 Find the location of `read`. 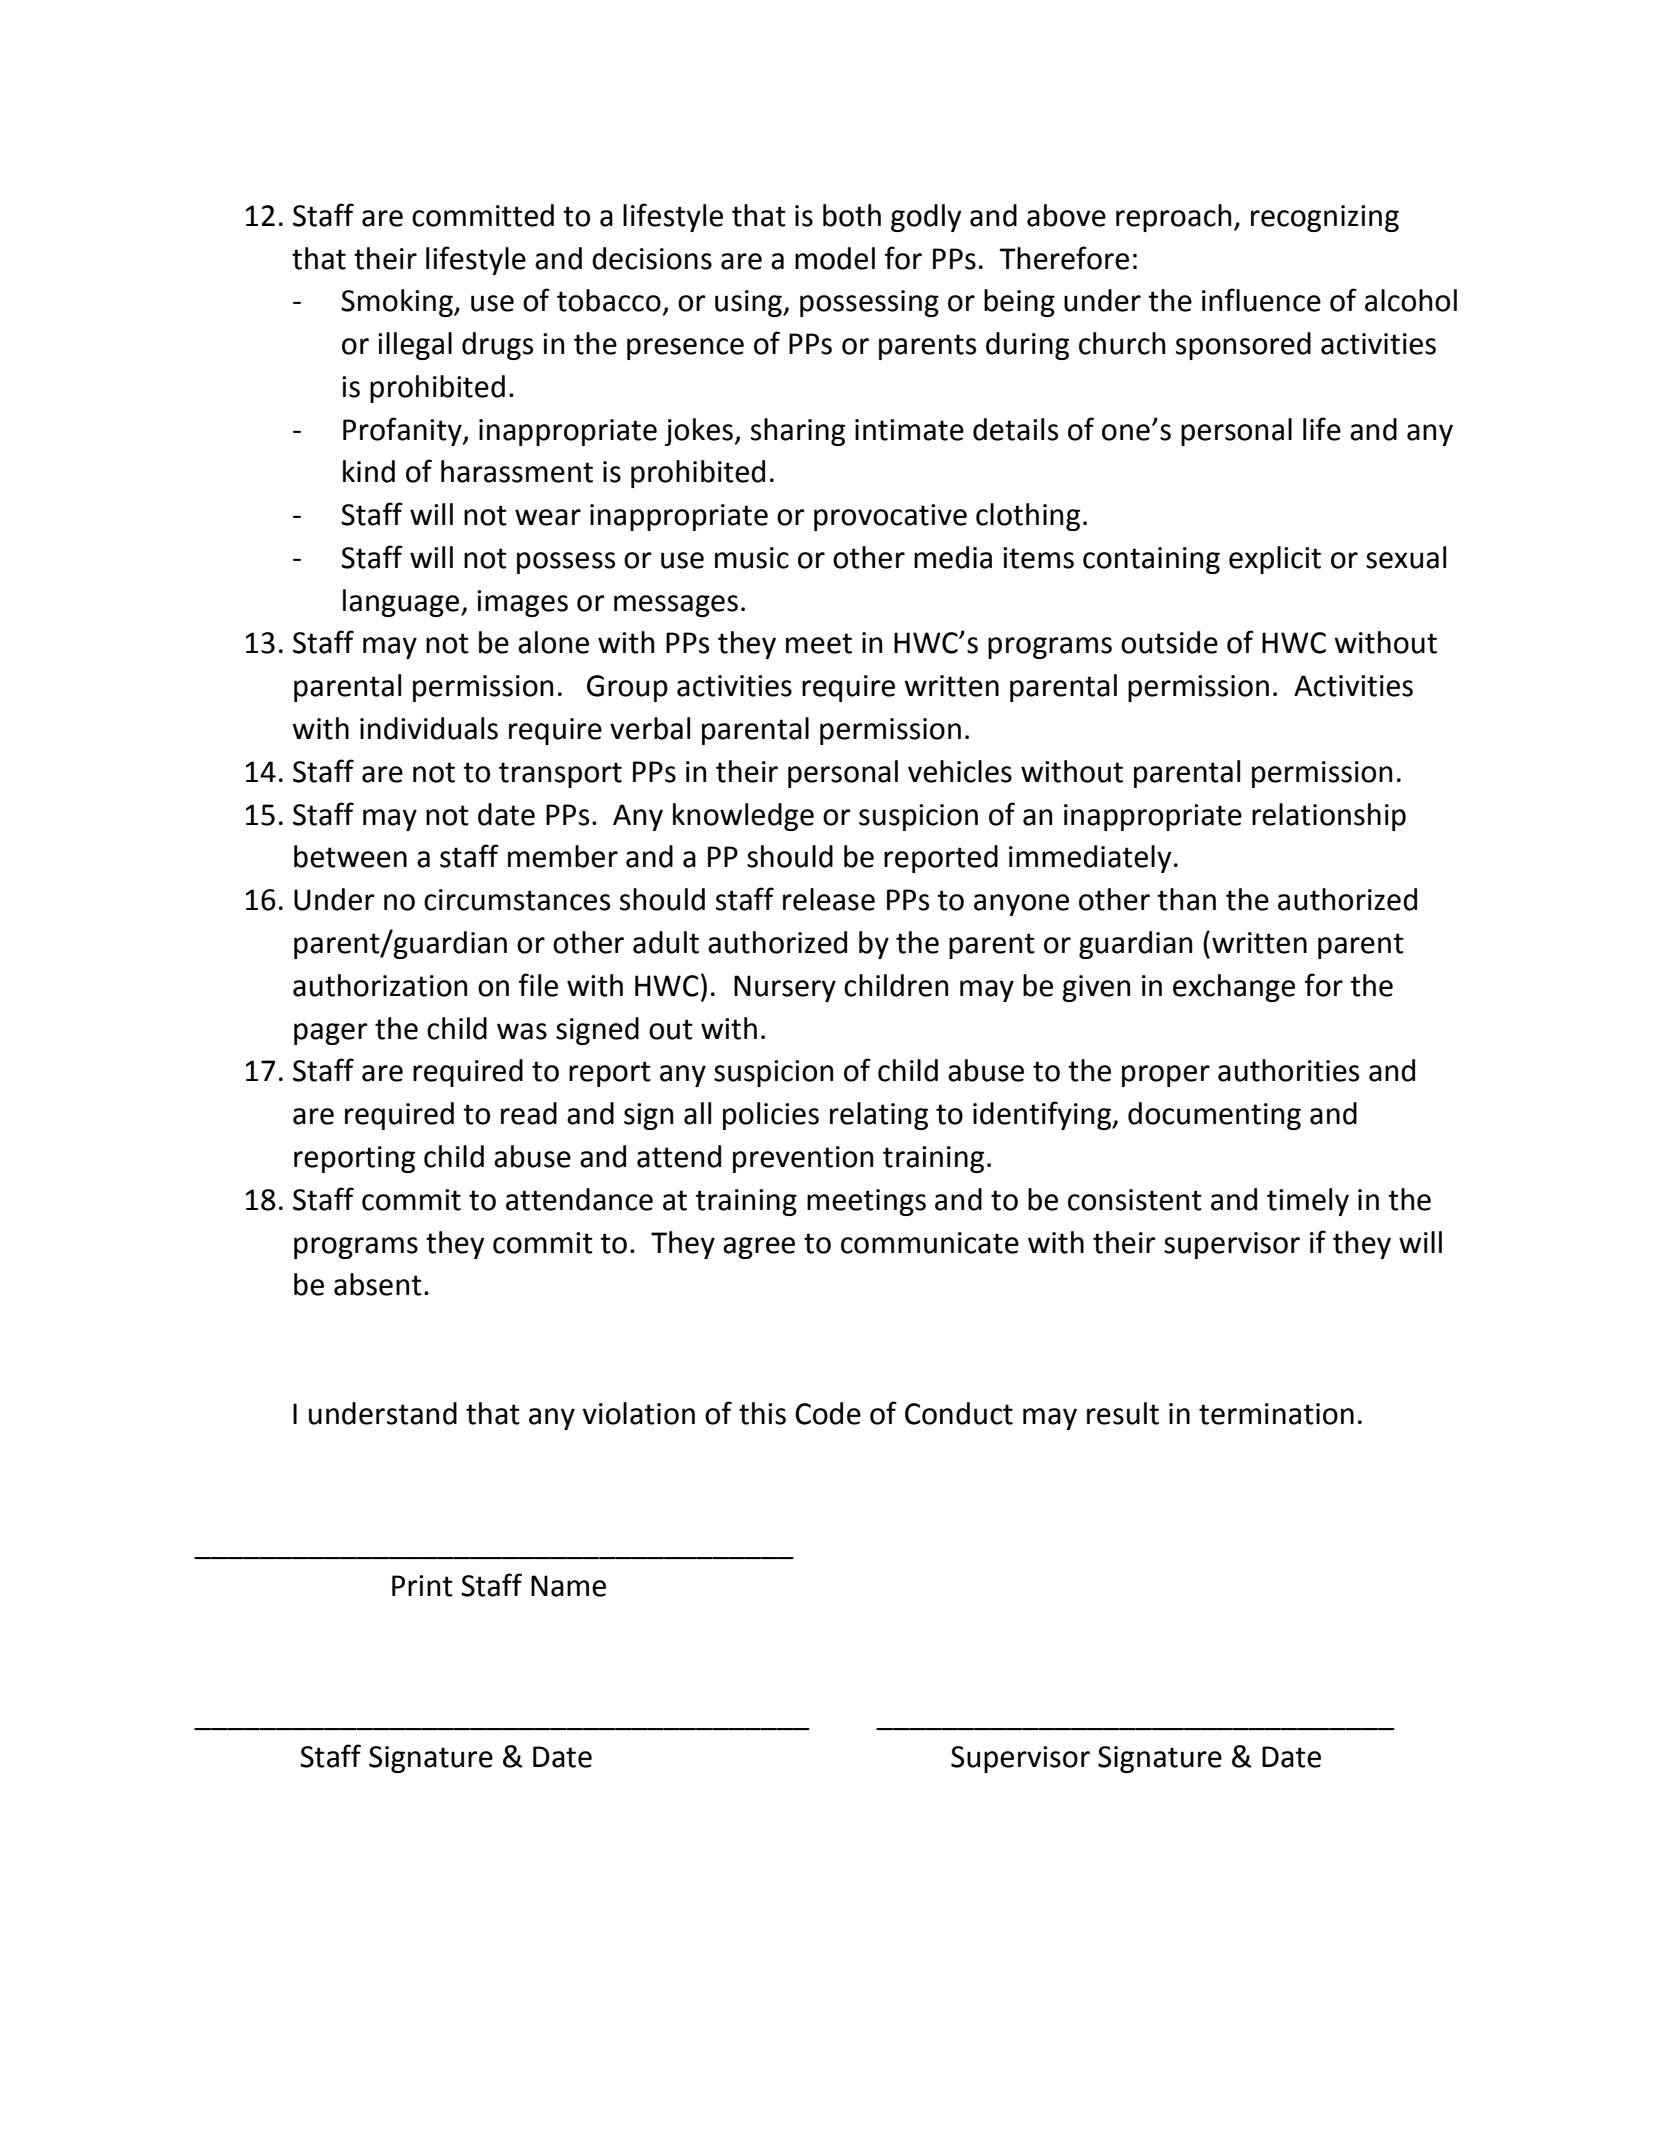

read is located at coordinates (529, 1113).
